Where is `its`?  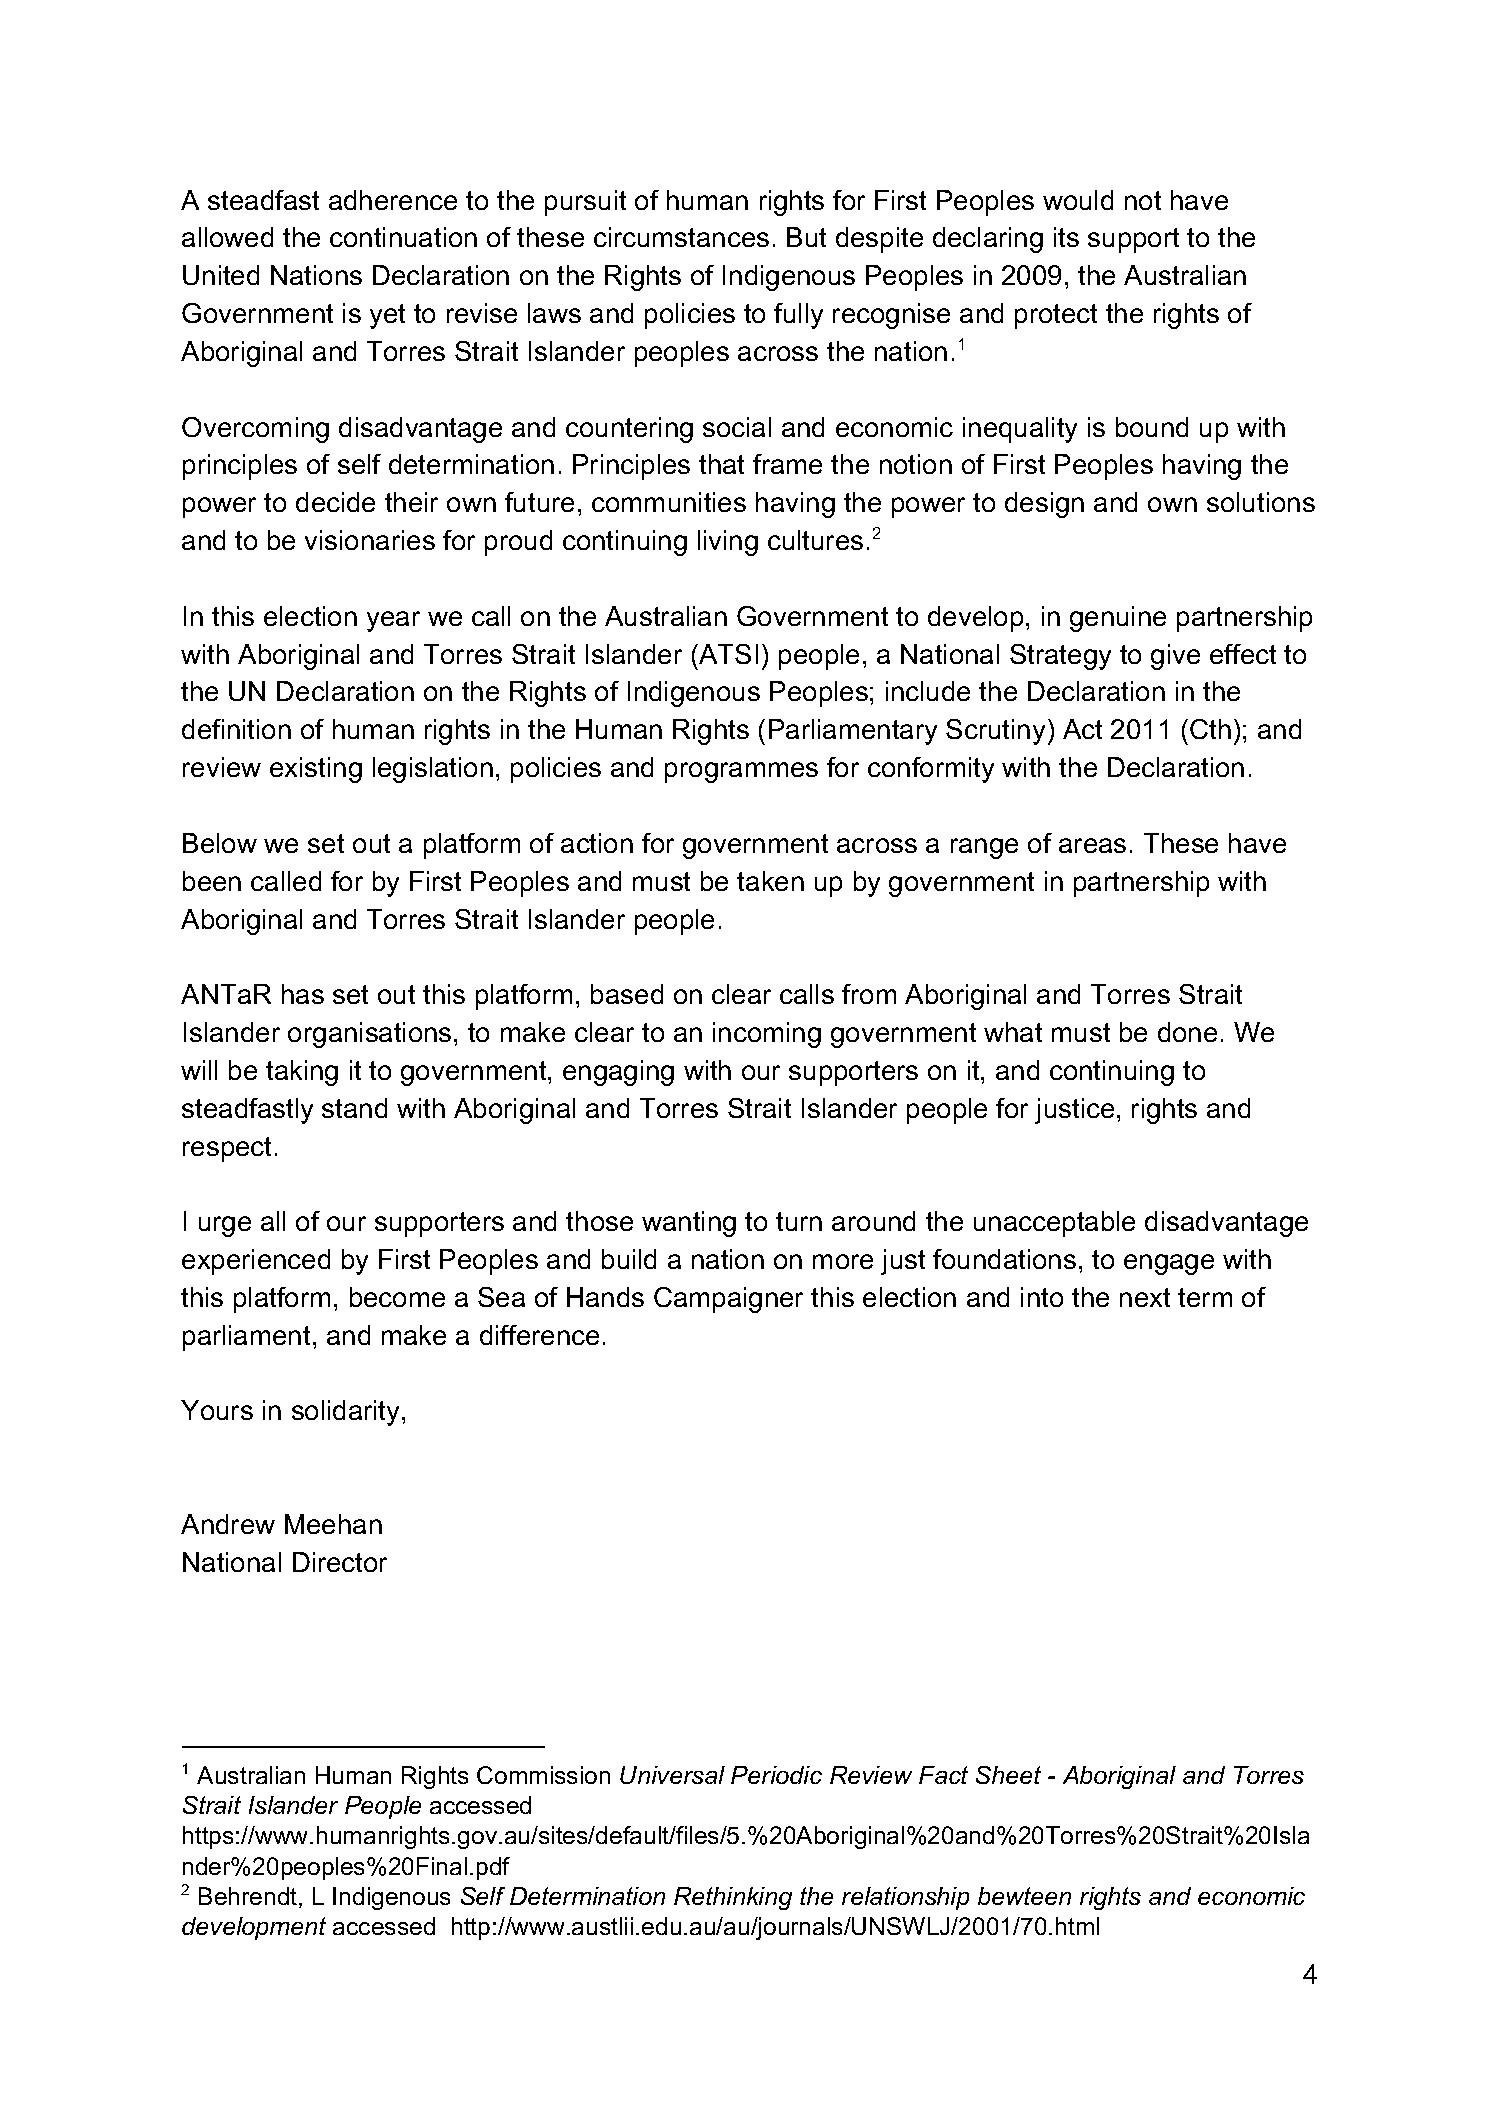
its is located at coordinates (1066, 237).
